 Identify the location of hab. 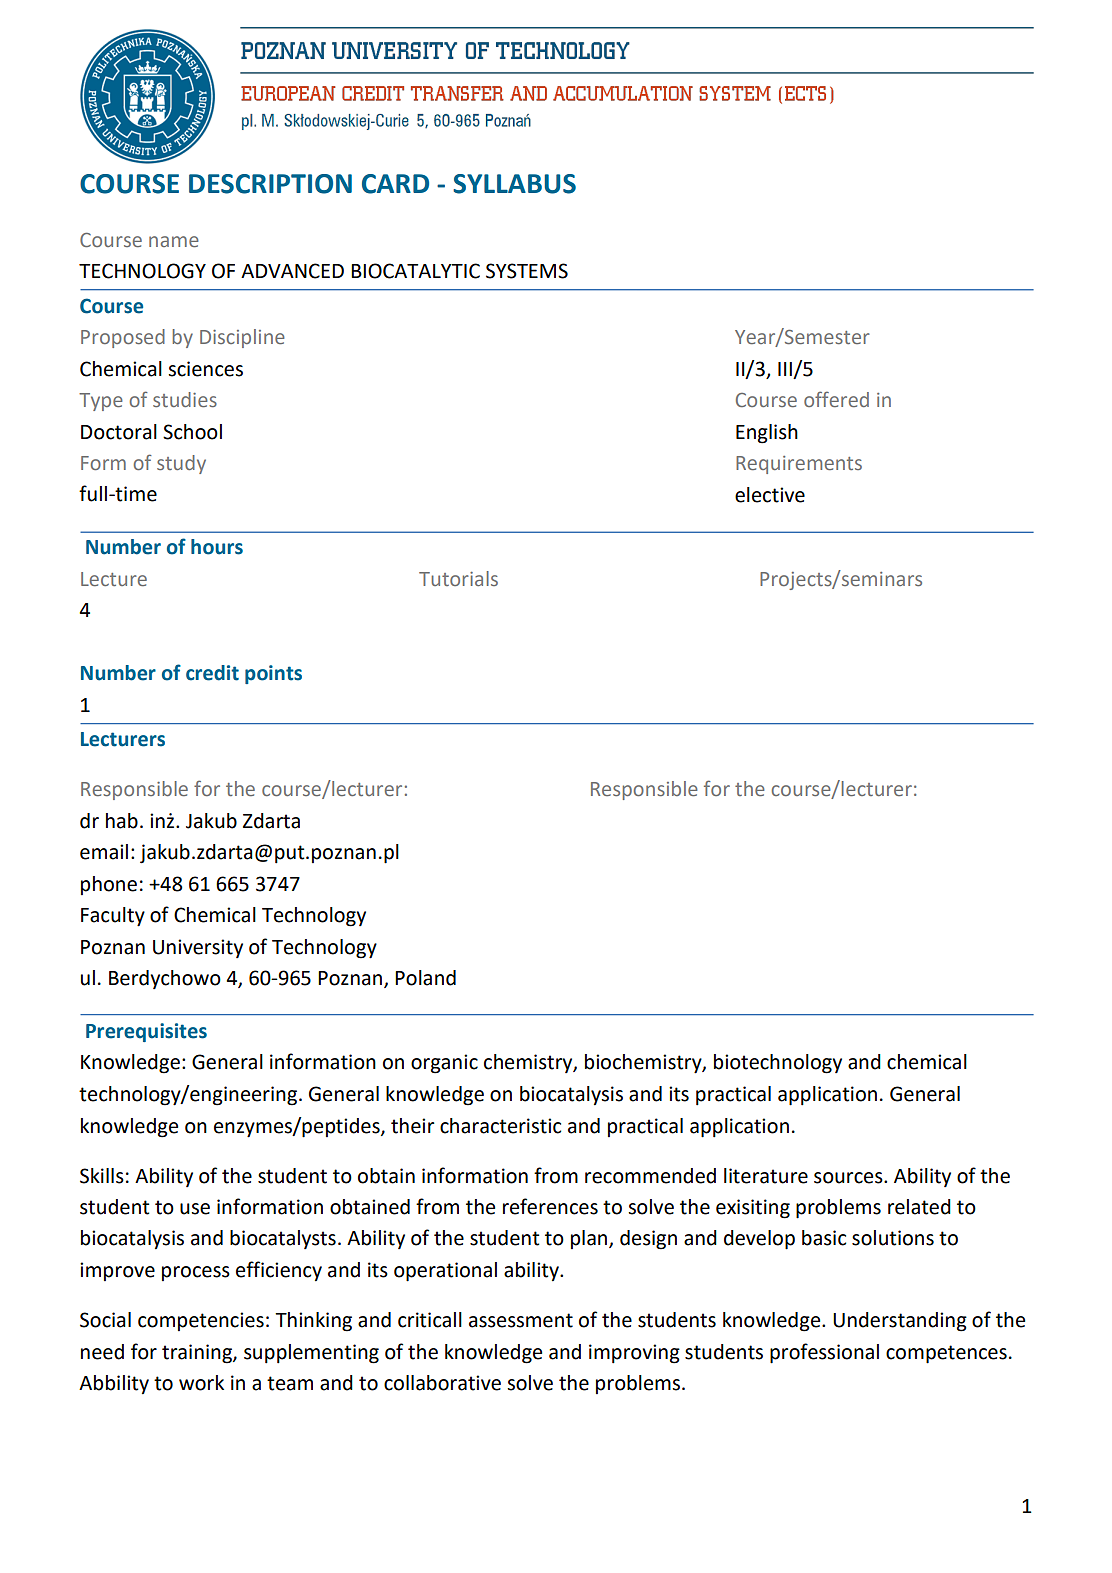
(122, 821).
